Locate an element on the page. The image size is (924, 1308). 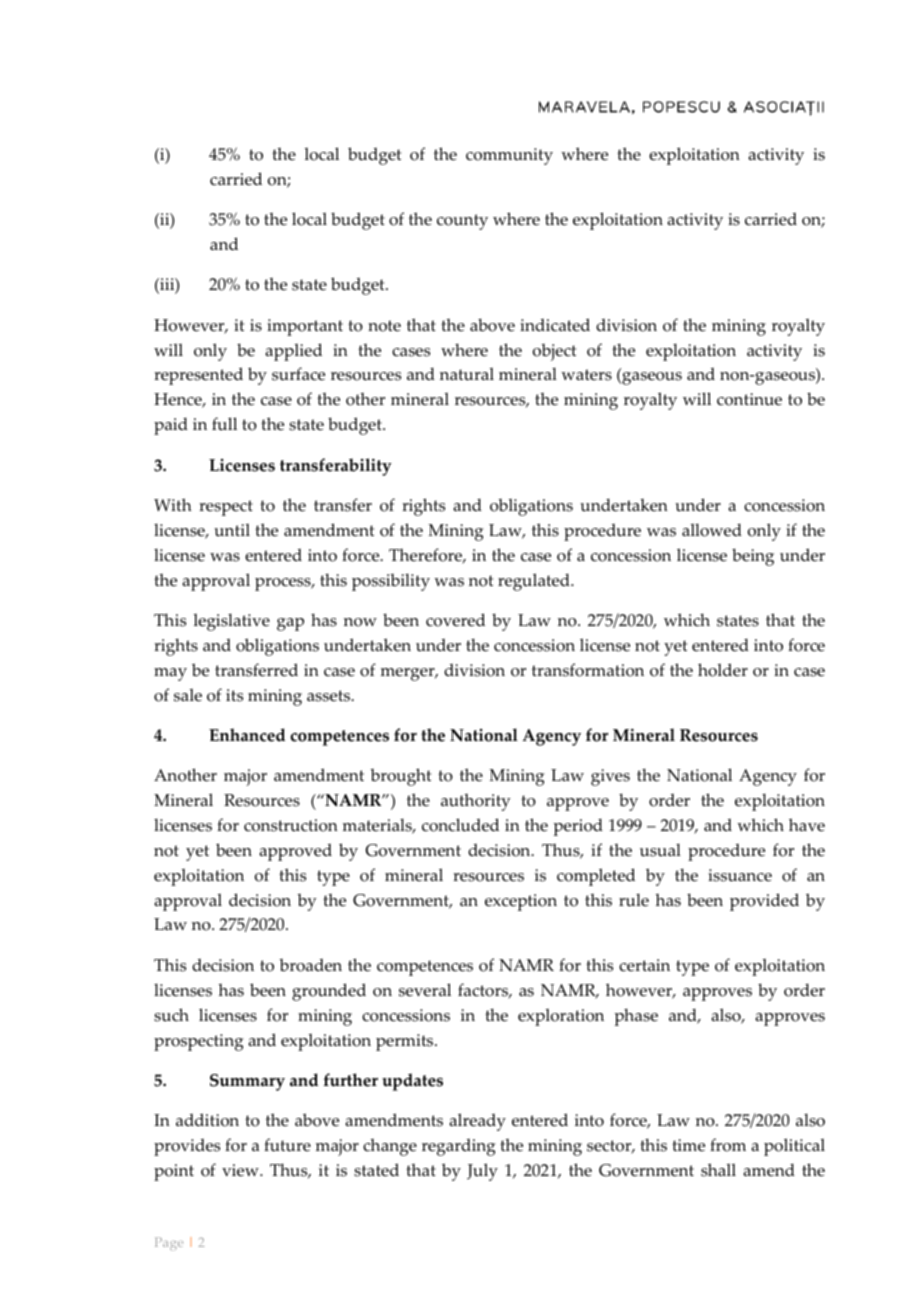
construction is located at coordinates (291, 825).
